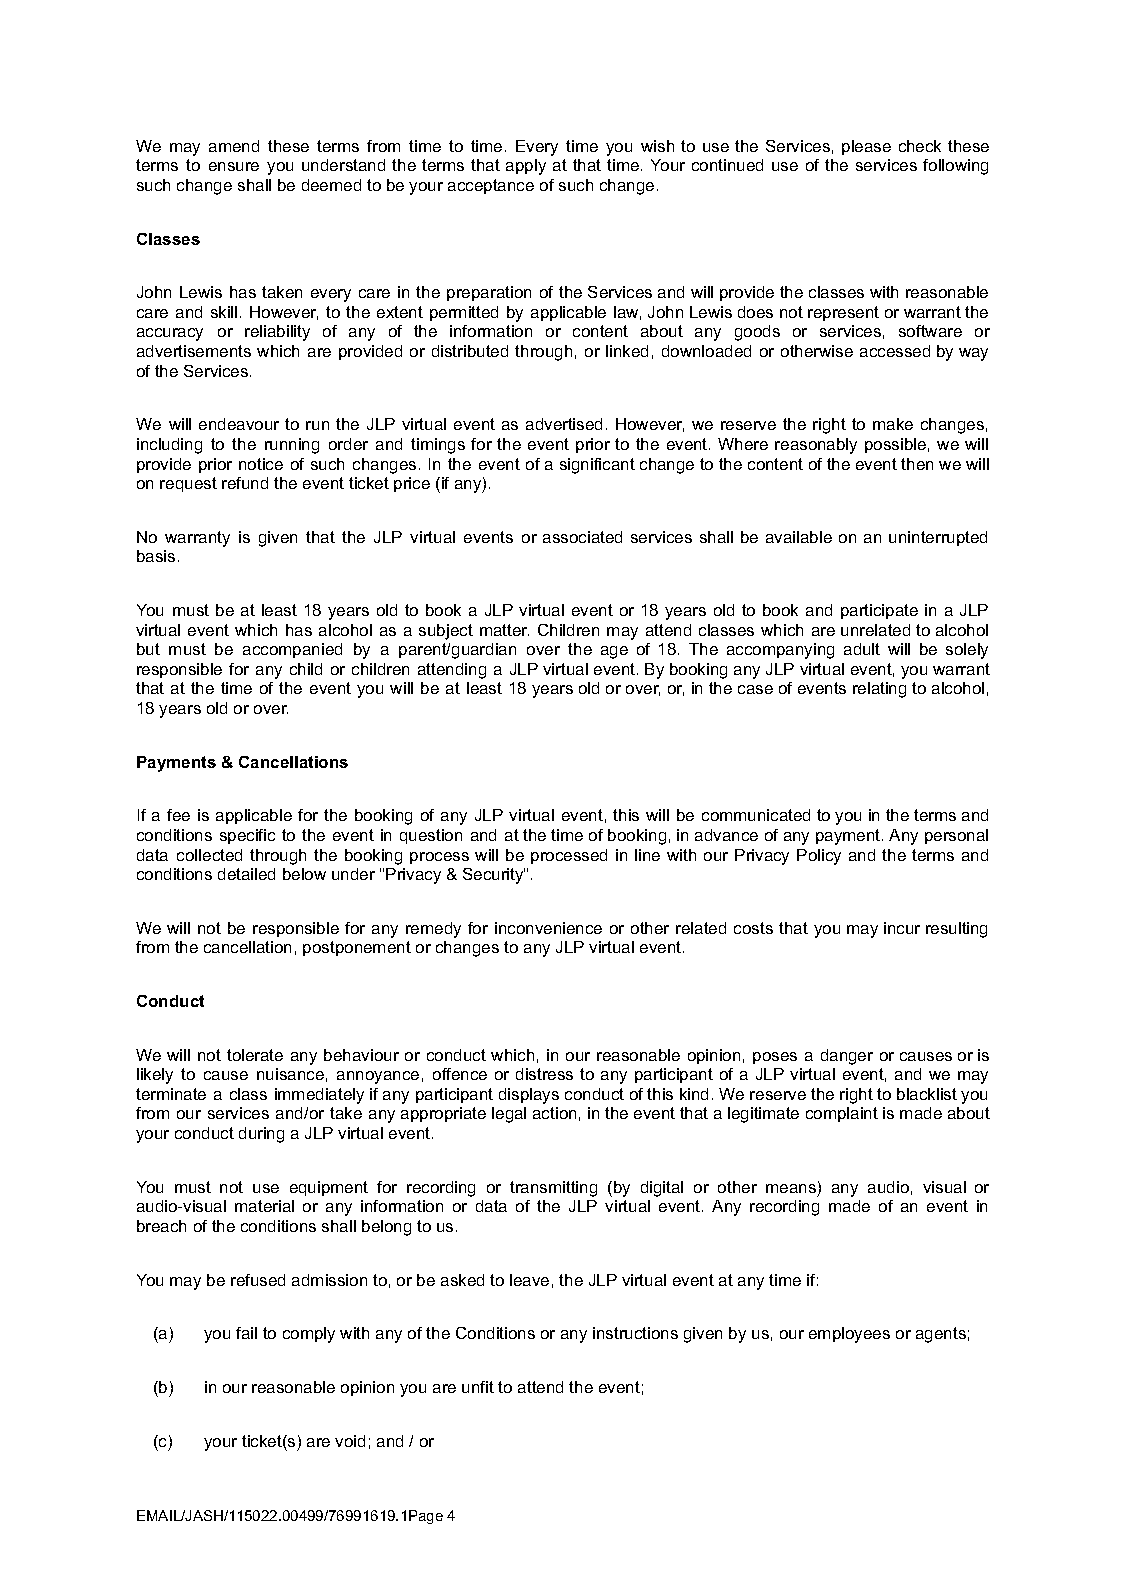 The height and width of the screenshot is (1594, 1128). Describe the element at coordinates (879, 690) in the screenshot. I see `relating` at that location.
